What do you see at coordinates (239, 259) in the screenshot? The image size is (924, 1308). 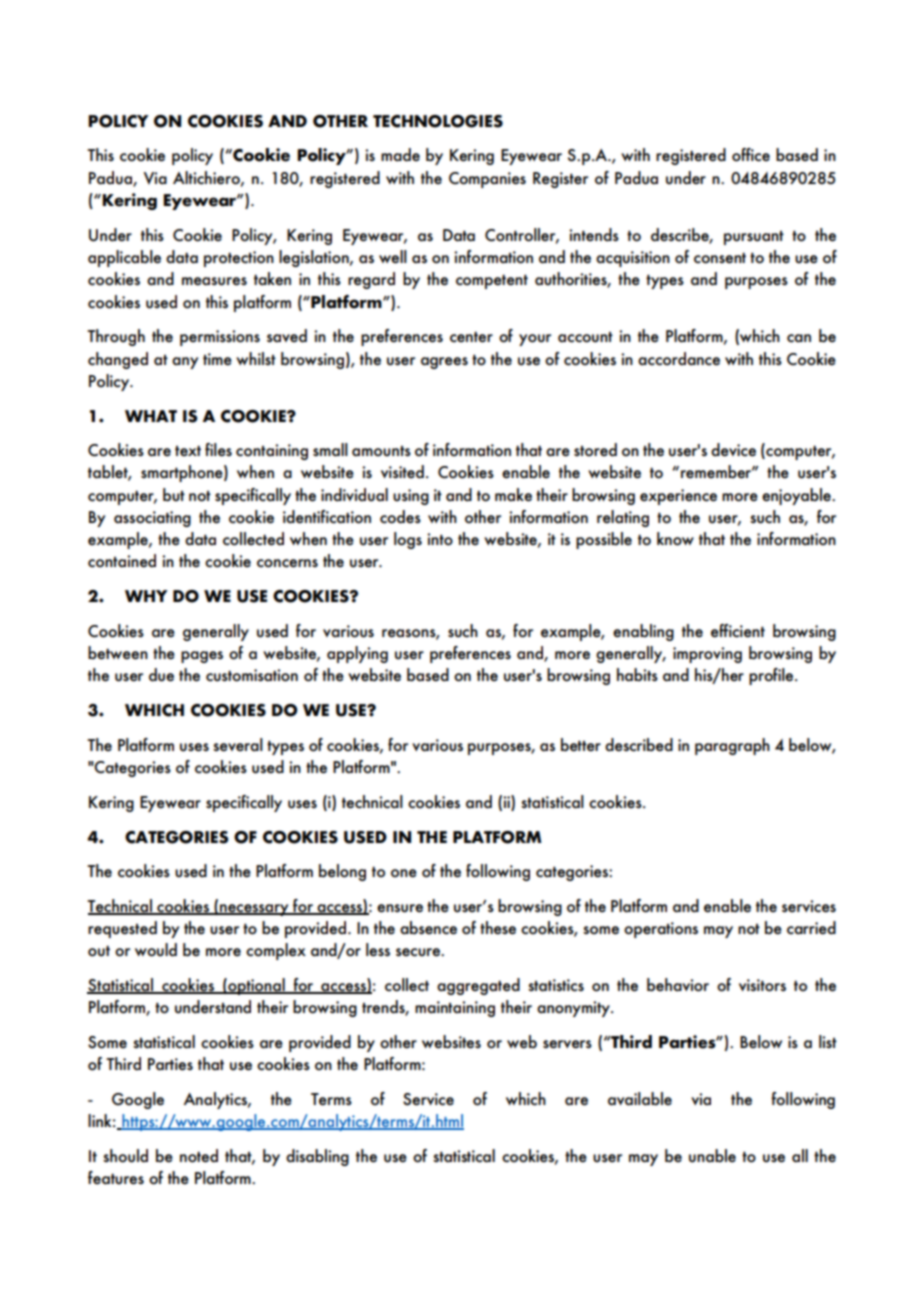 I see `protection` at bounding box center [239, 259].
